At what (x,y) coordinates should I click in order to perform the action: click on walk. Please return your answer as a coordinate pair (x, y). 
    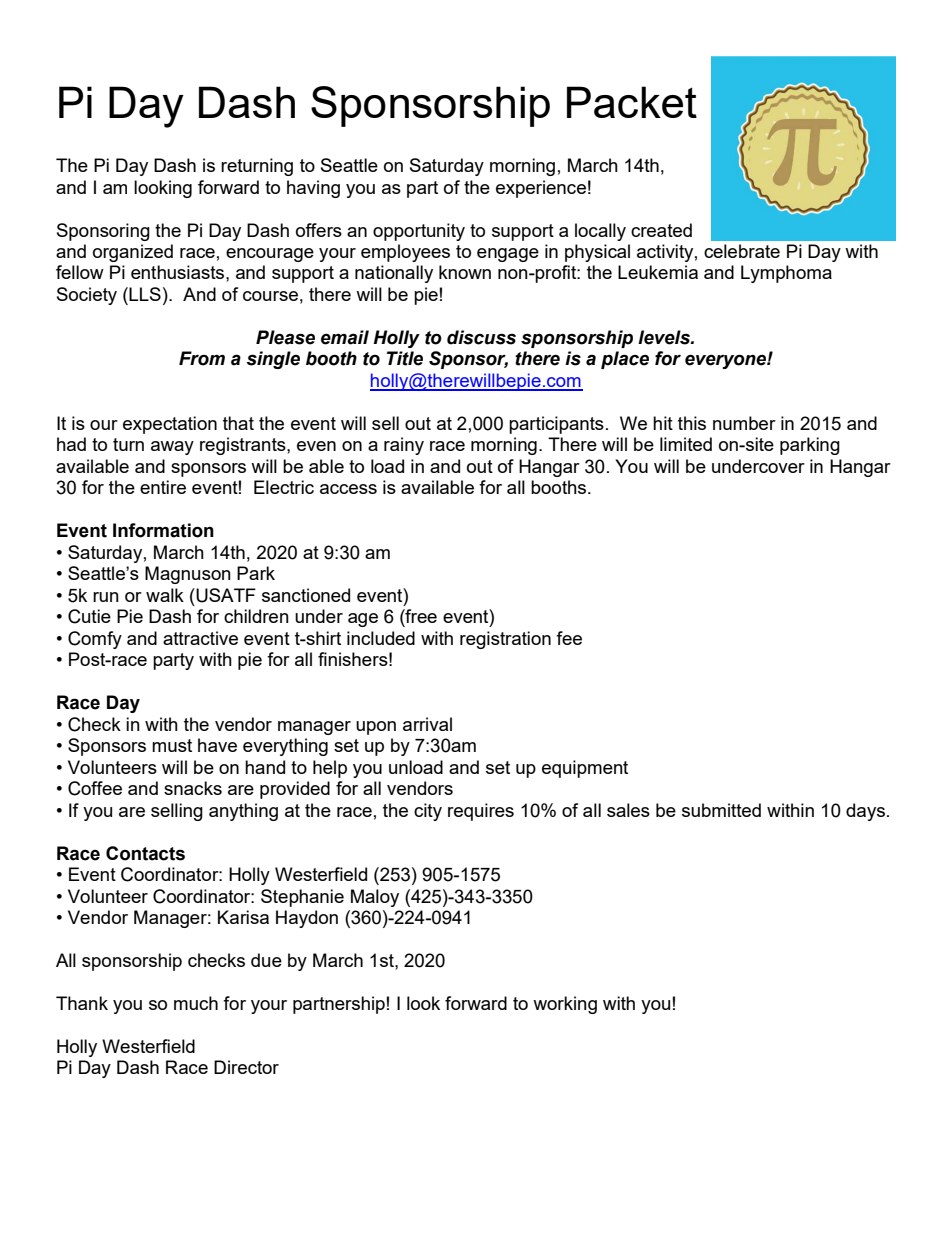
    Looking at the image, I should click on (165, 595).
